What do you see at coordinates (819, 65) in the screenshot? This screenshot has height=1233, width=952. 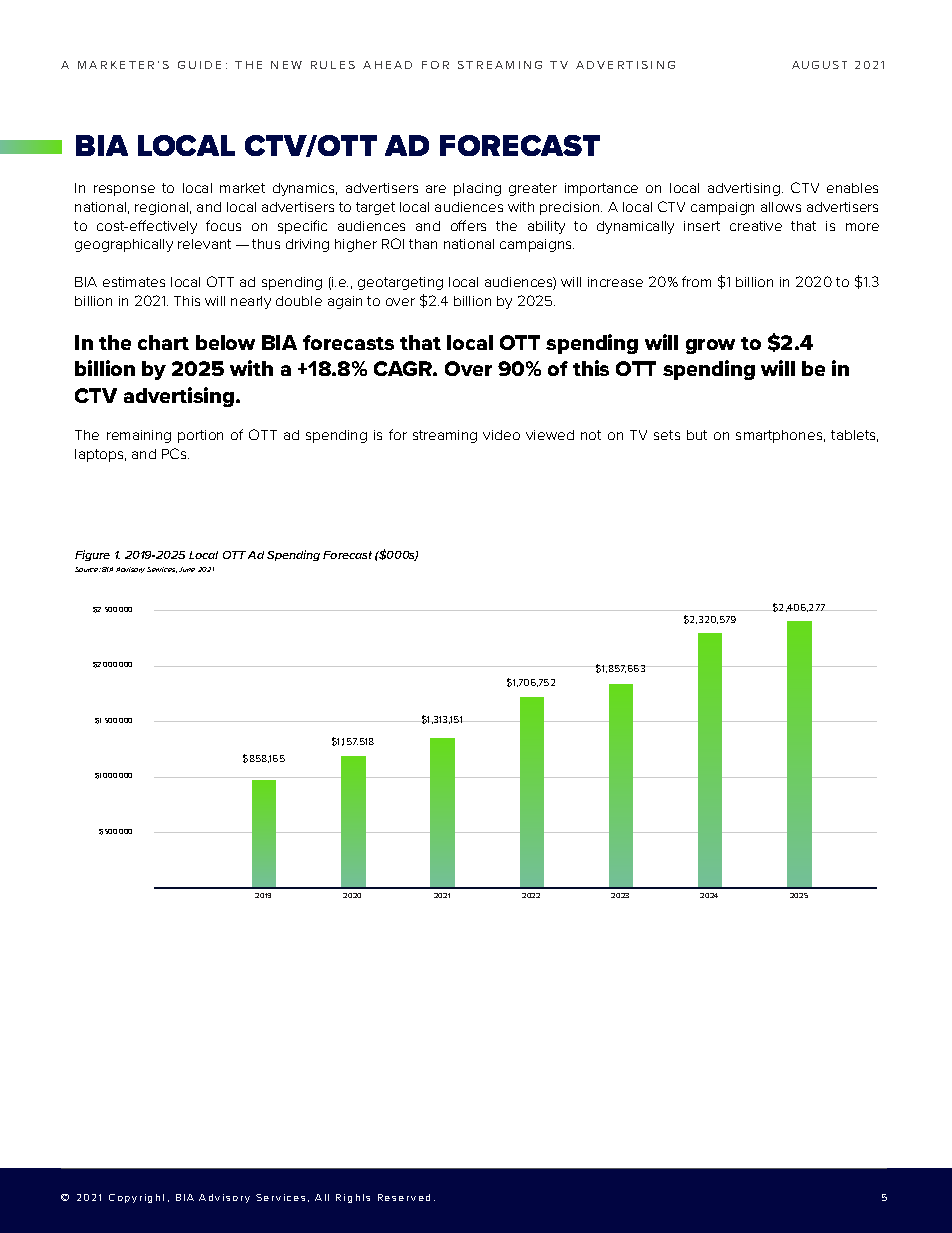 I see `AUGUST` at bounding box center [819, 65].
